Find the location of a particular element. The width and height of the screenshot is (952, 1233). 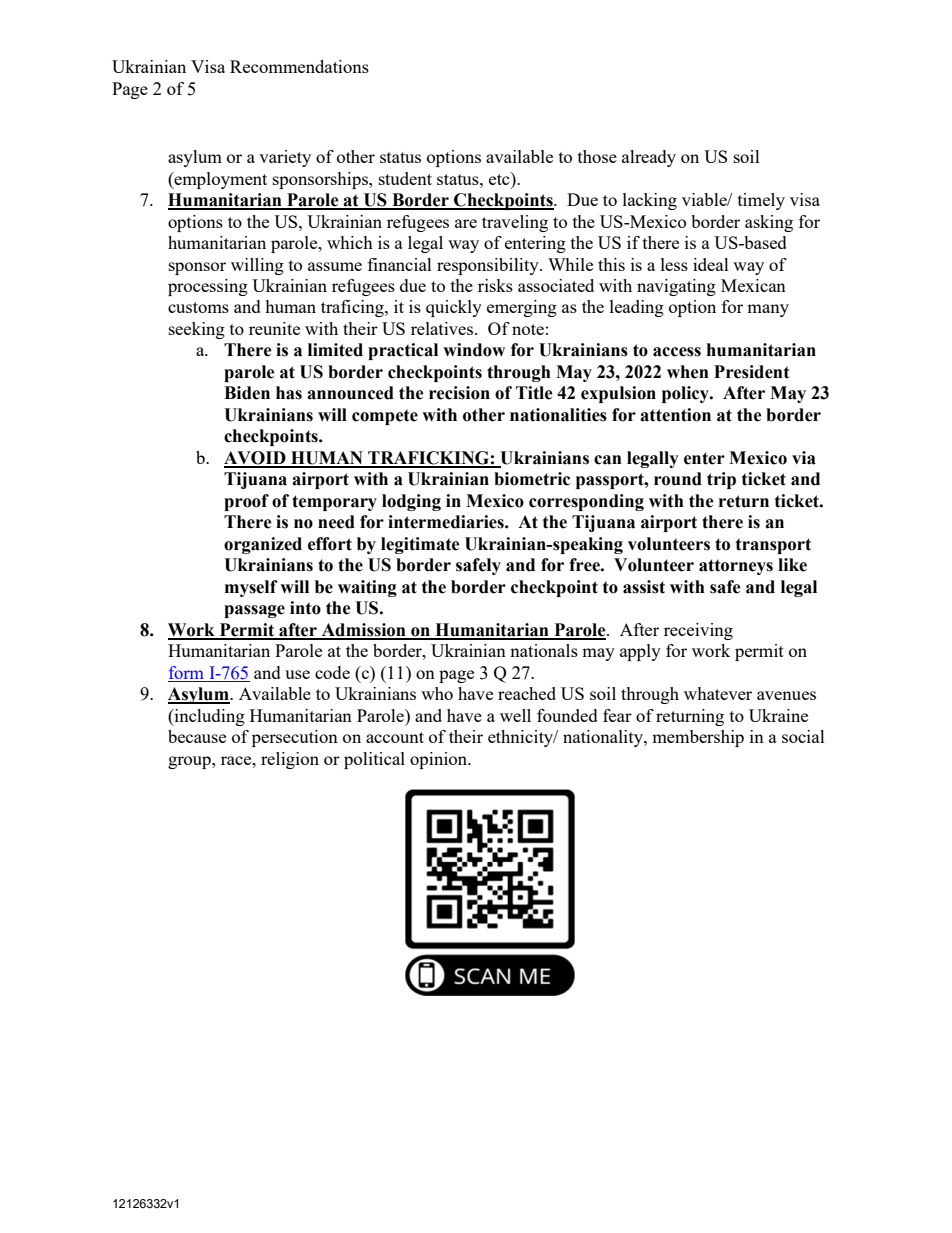

already is located at coordinates (649, 158).
